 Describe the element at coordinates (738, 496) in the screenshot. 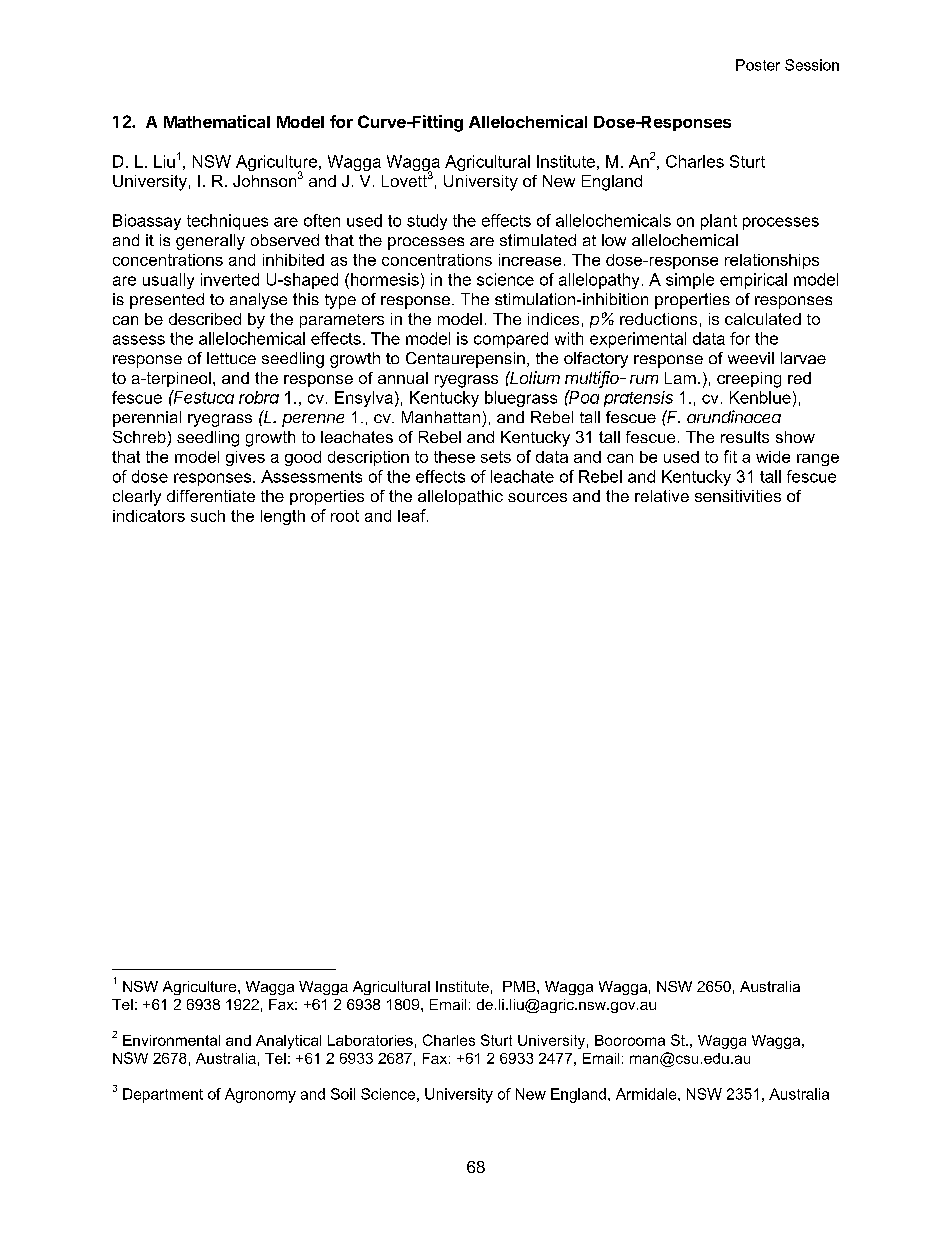

I see `sensitivities` at that location.
